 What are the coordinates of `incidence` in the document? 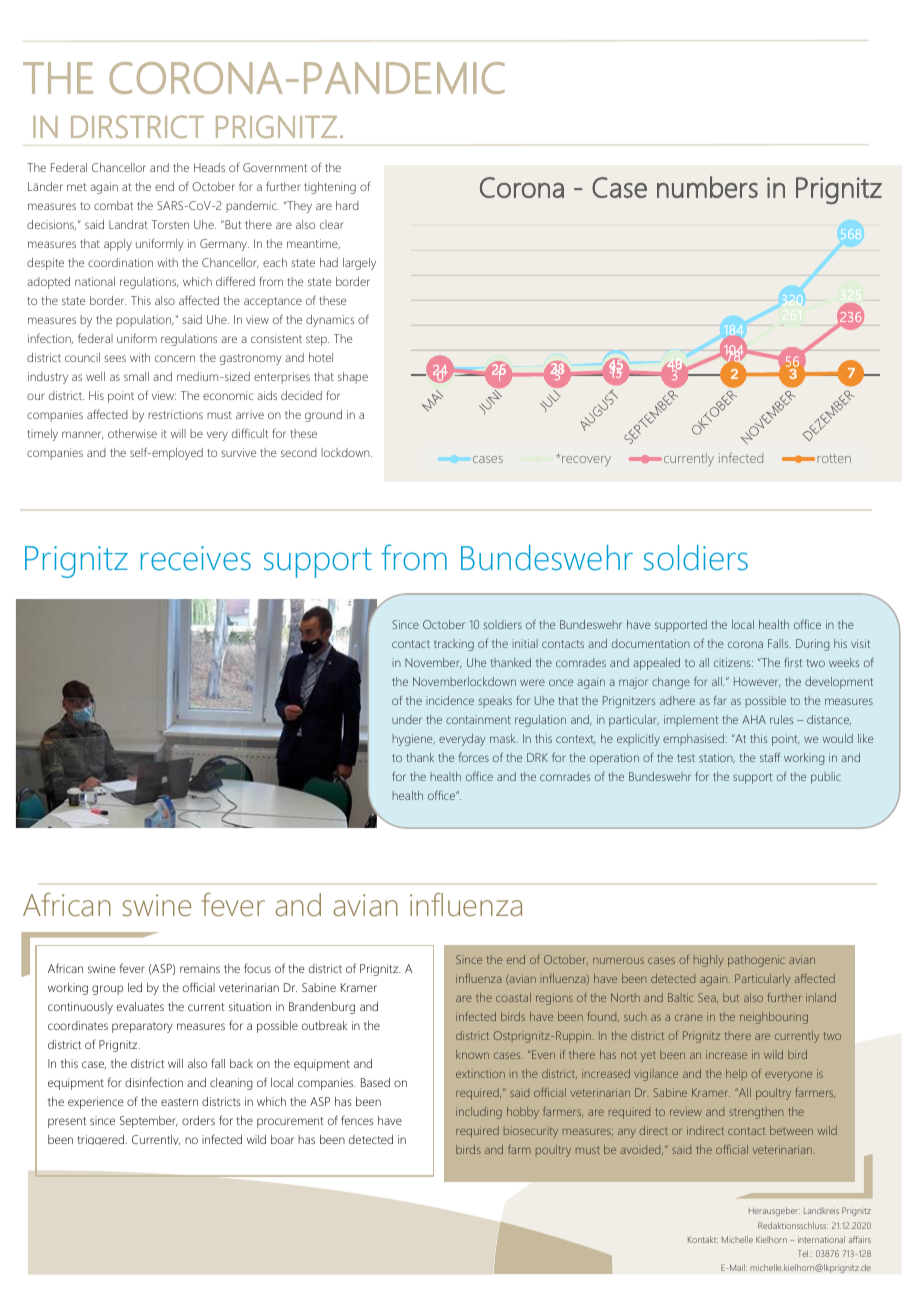 It's located at (450, 700).
